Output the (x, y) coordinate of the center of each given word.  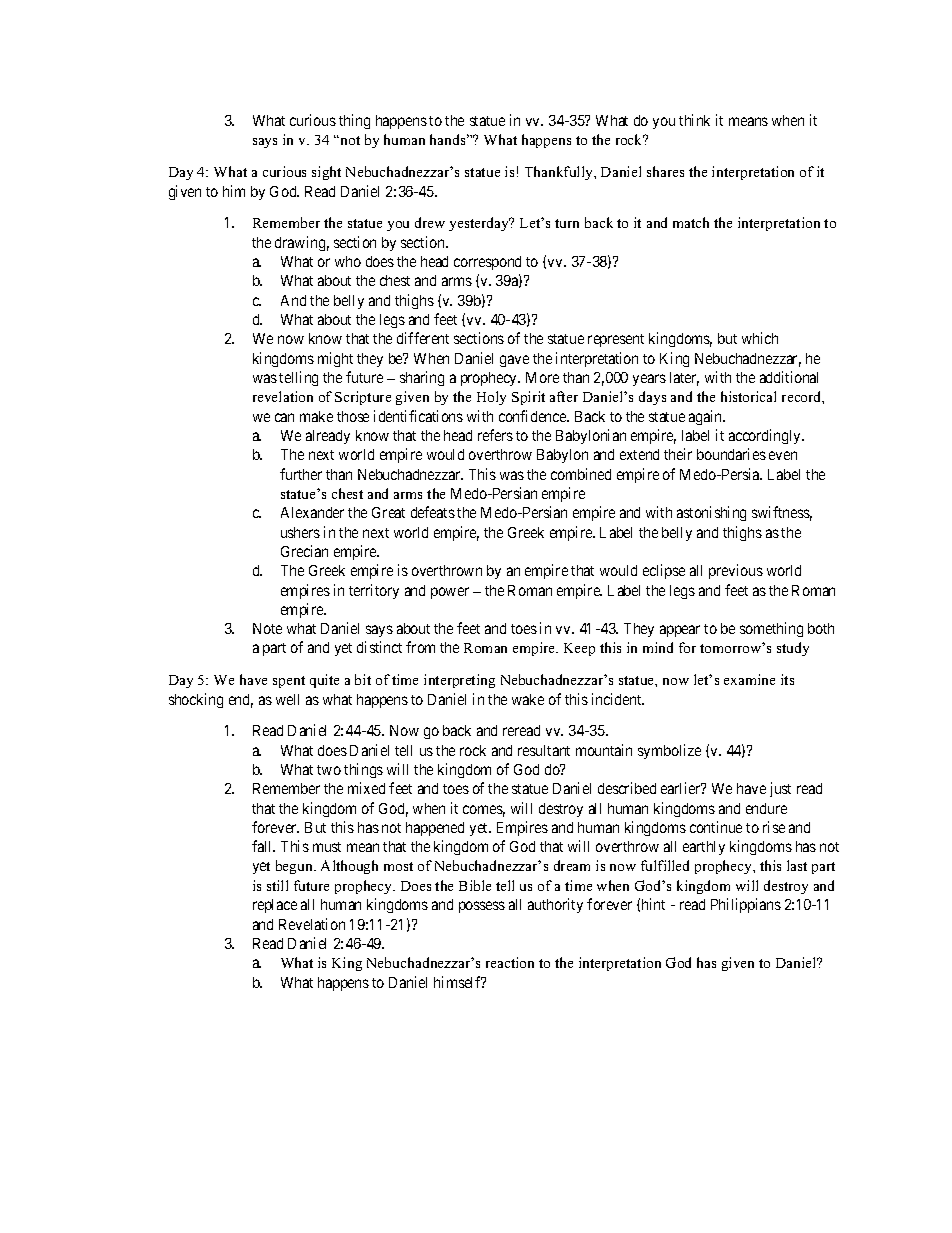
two (329, 770)
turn (567, 223)
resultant (544, 750)
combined (581, 474)
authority (555, 905)
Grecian (304, 551)
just (780, 789)
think (694, 120)
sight (326, 173)
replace (275, 906)
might (335, 359)
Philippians (746, 905)
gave (514, 361)
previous (736, 571)
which (760, 338)
